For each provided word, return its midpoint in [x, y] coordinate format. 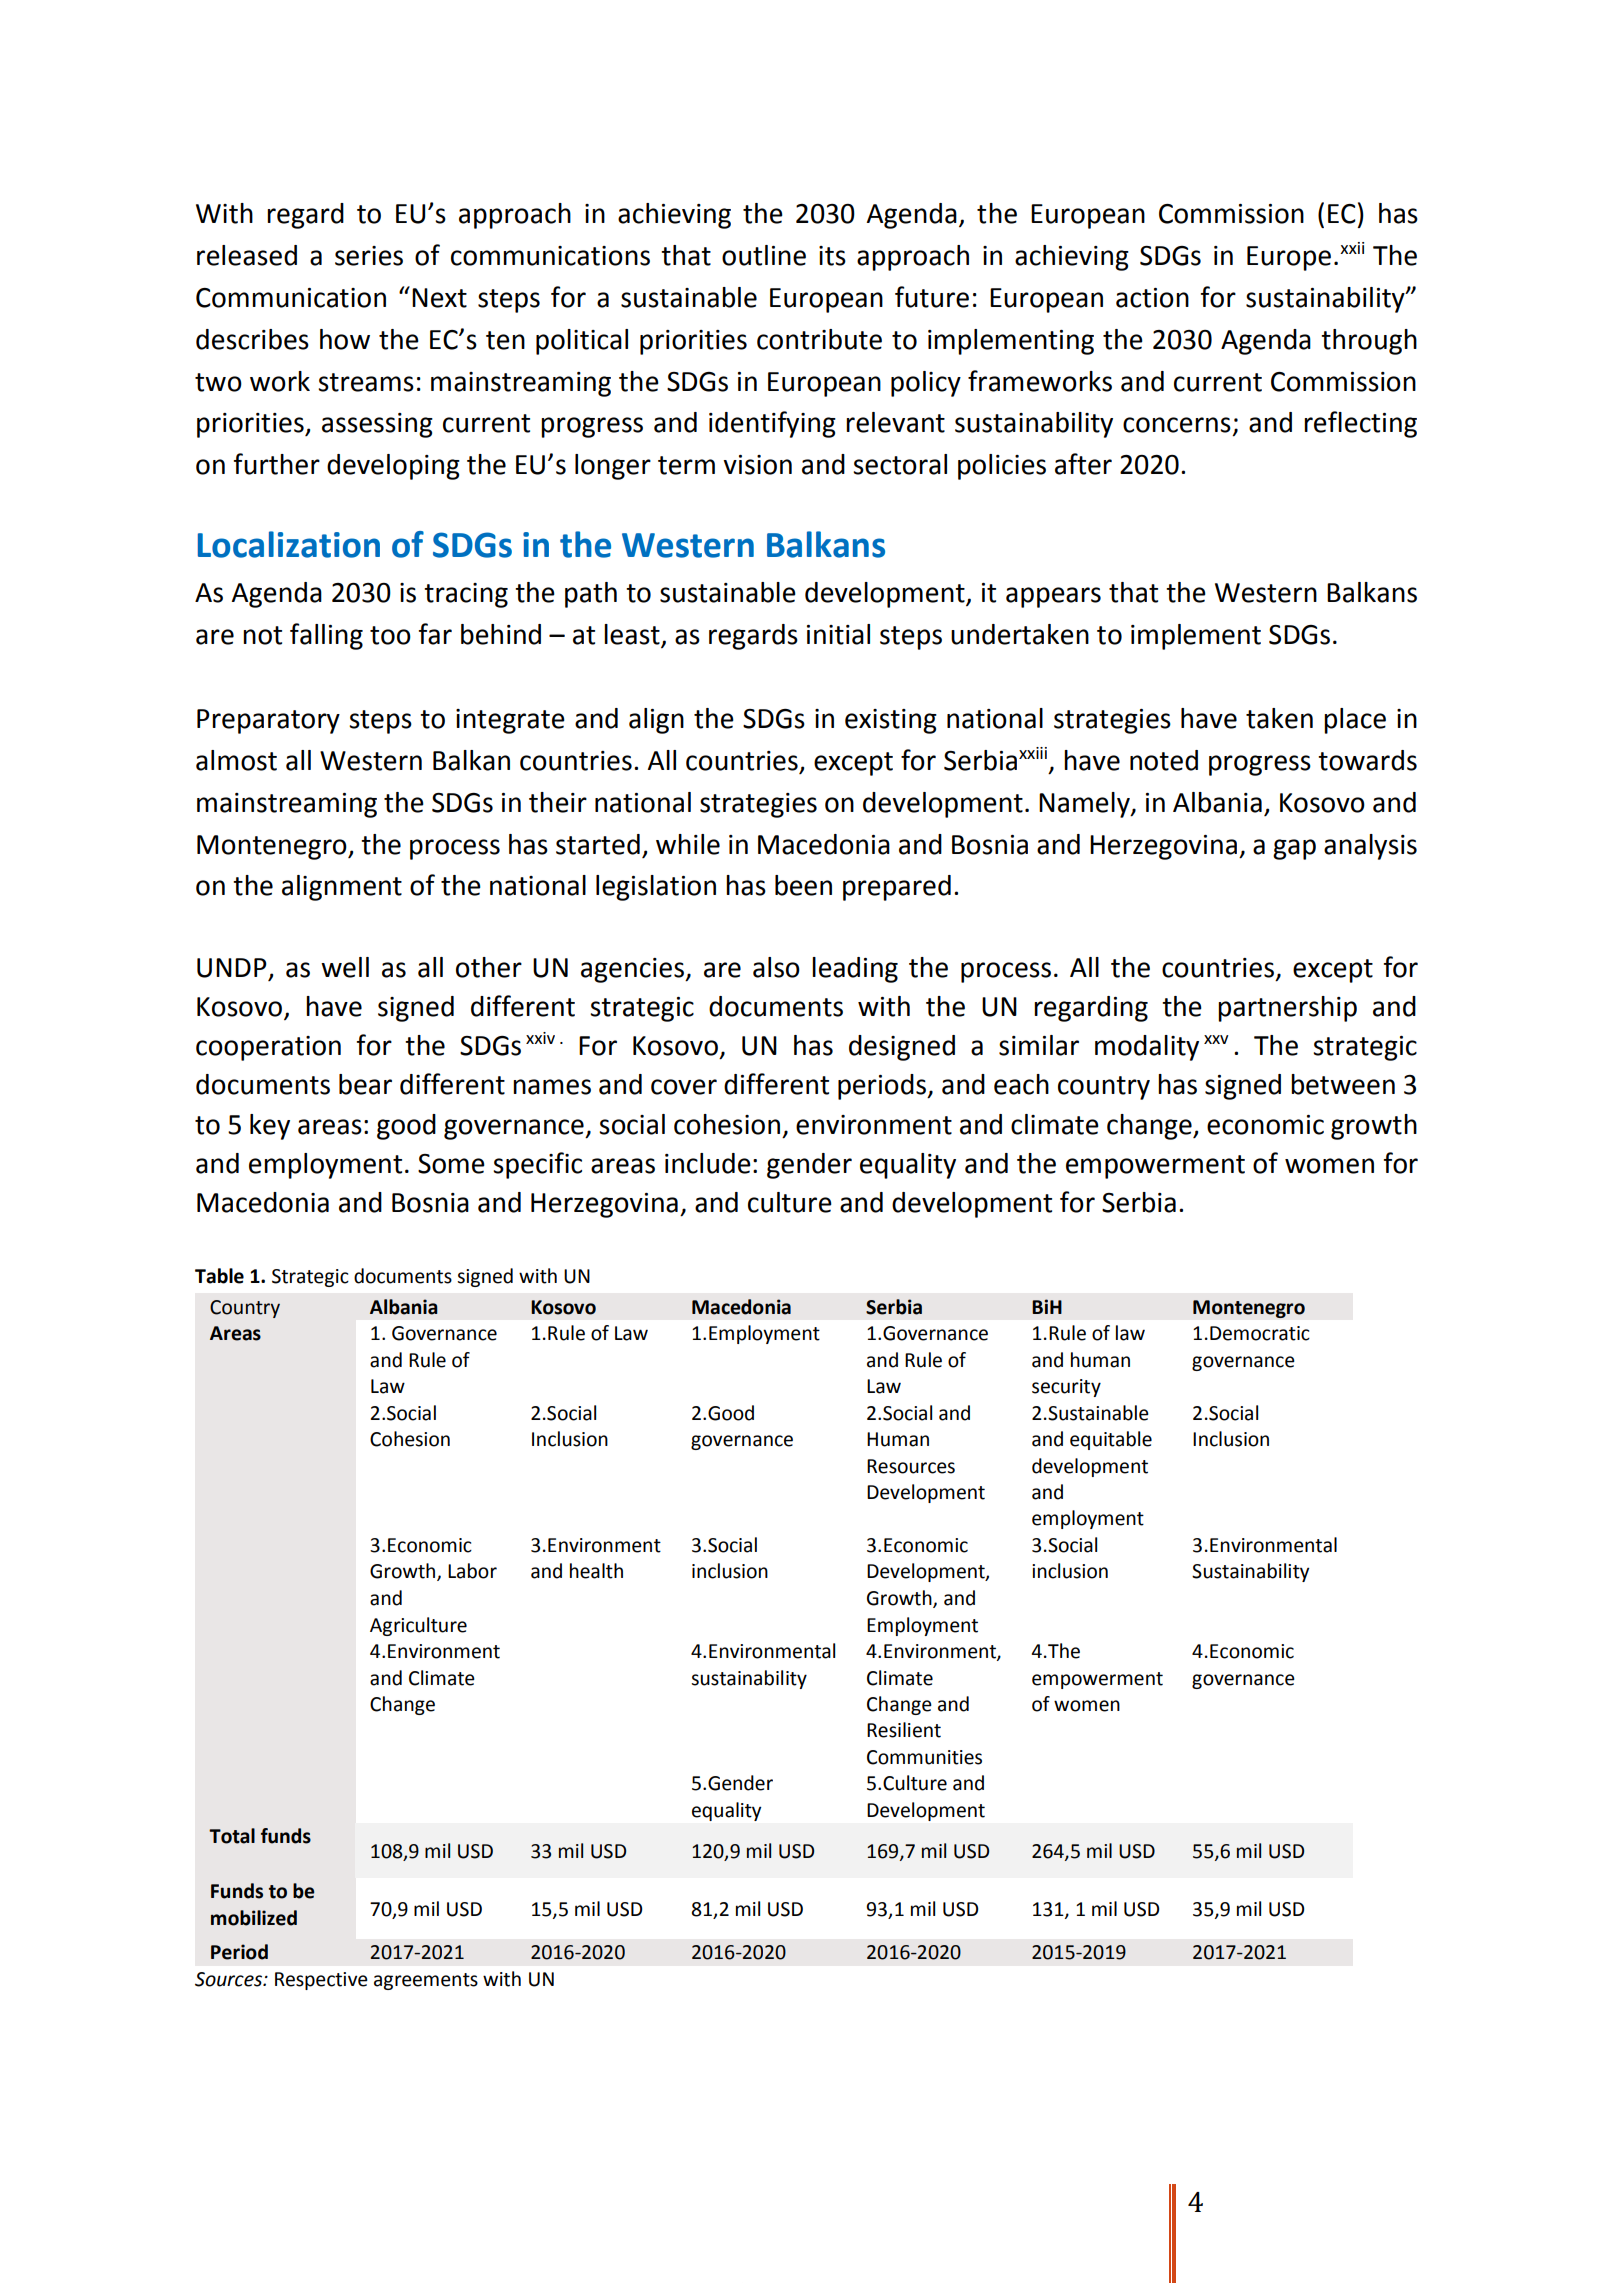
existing [891, 721]
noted [1164, 760]
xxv [1216, 1039]
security [1066, 1388]
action [1152, 298]
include [708, 1163]
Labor [472, 1571]
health [596, 1571]
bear [365, 1084]
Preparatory [268, 721]
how [345, 339]
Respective [321, 1981]
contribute [819, 339]
